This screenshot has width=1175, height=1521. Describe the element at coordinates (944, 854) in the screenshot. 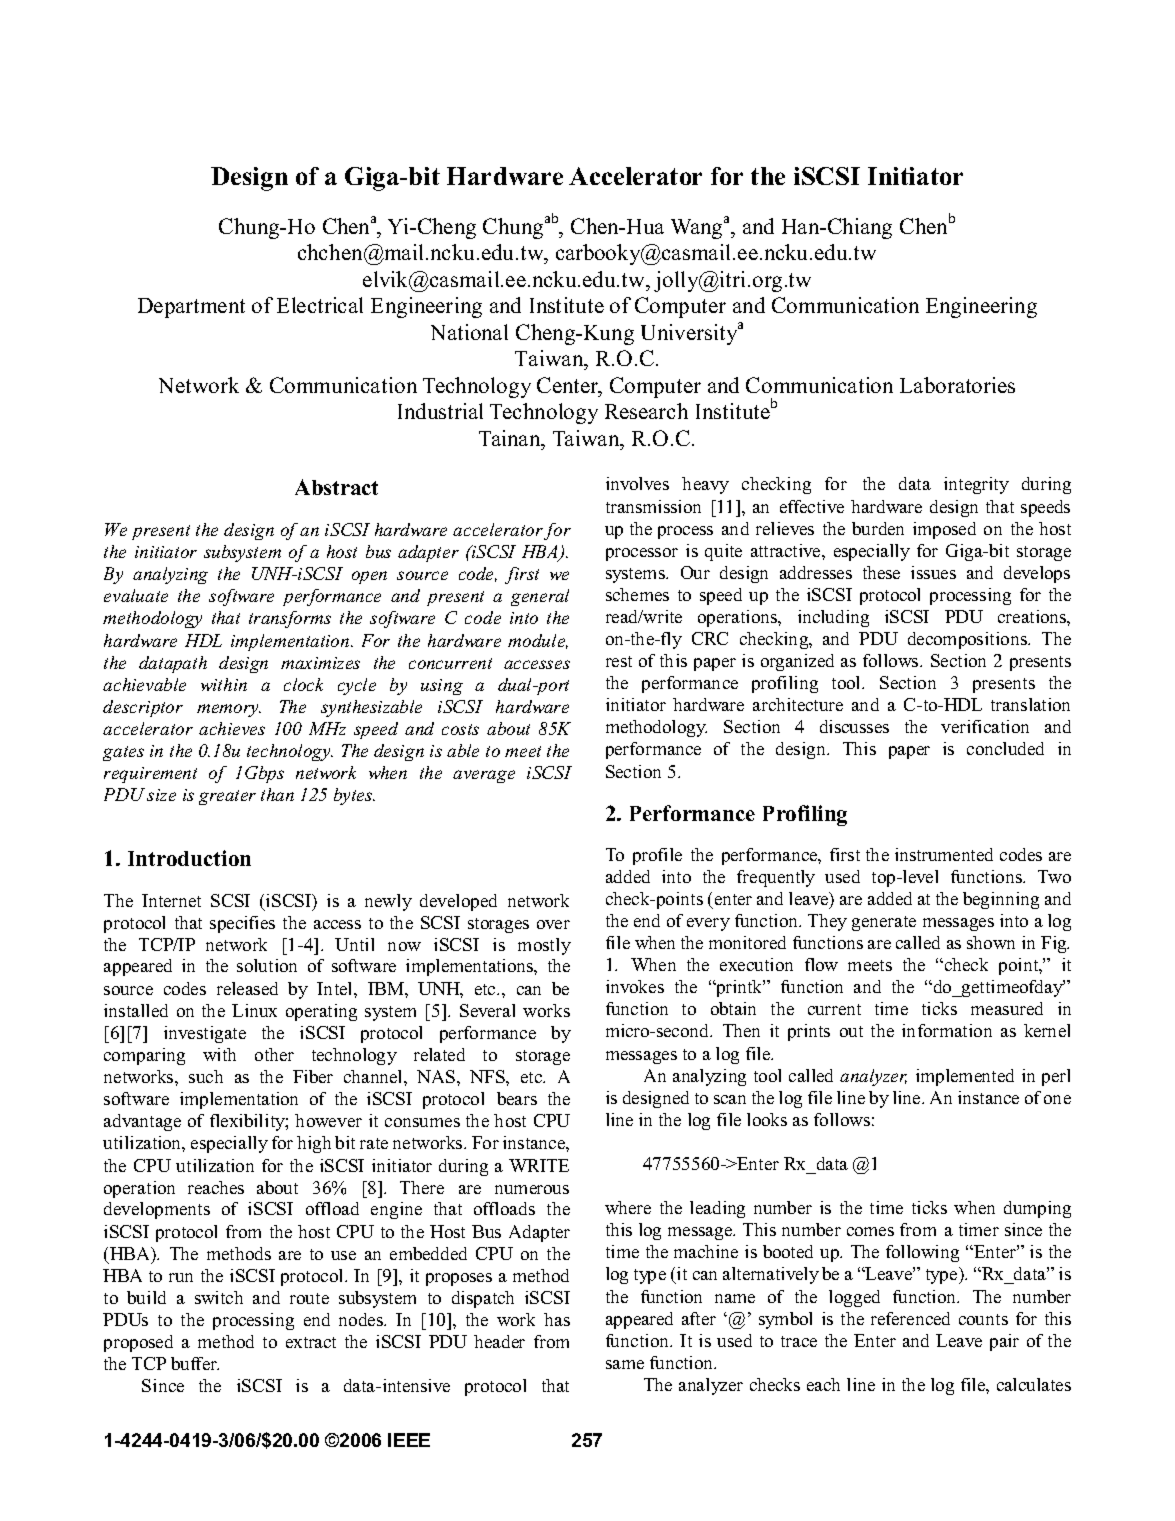

I see `instrumented` at that location.
